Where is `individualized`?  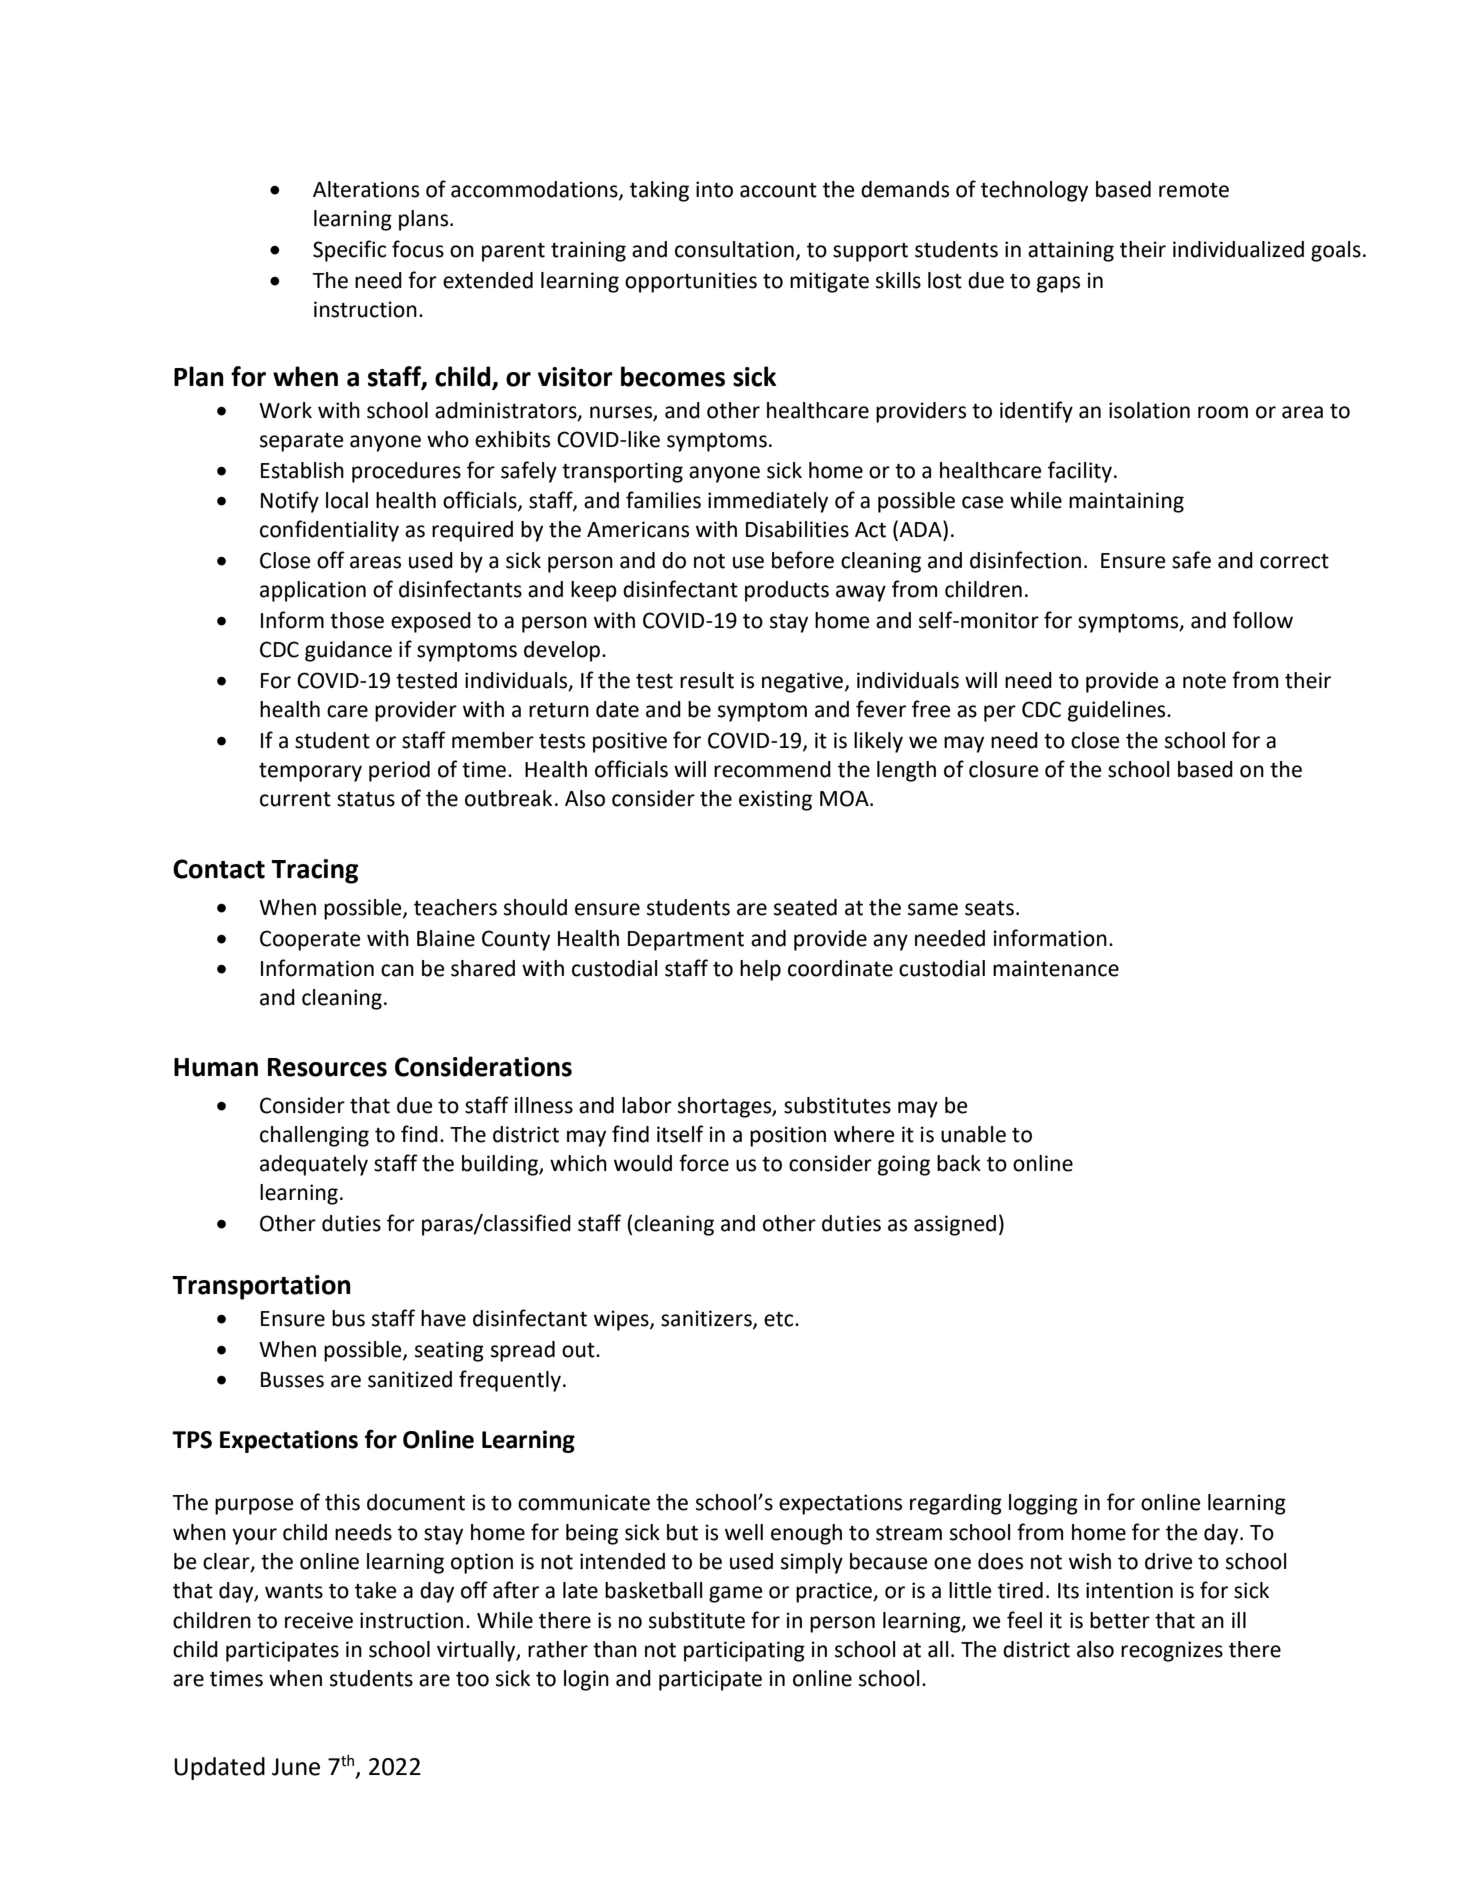 individualized is located at coordinates (1238, 249).
